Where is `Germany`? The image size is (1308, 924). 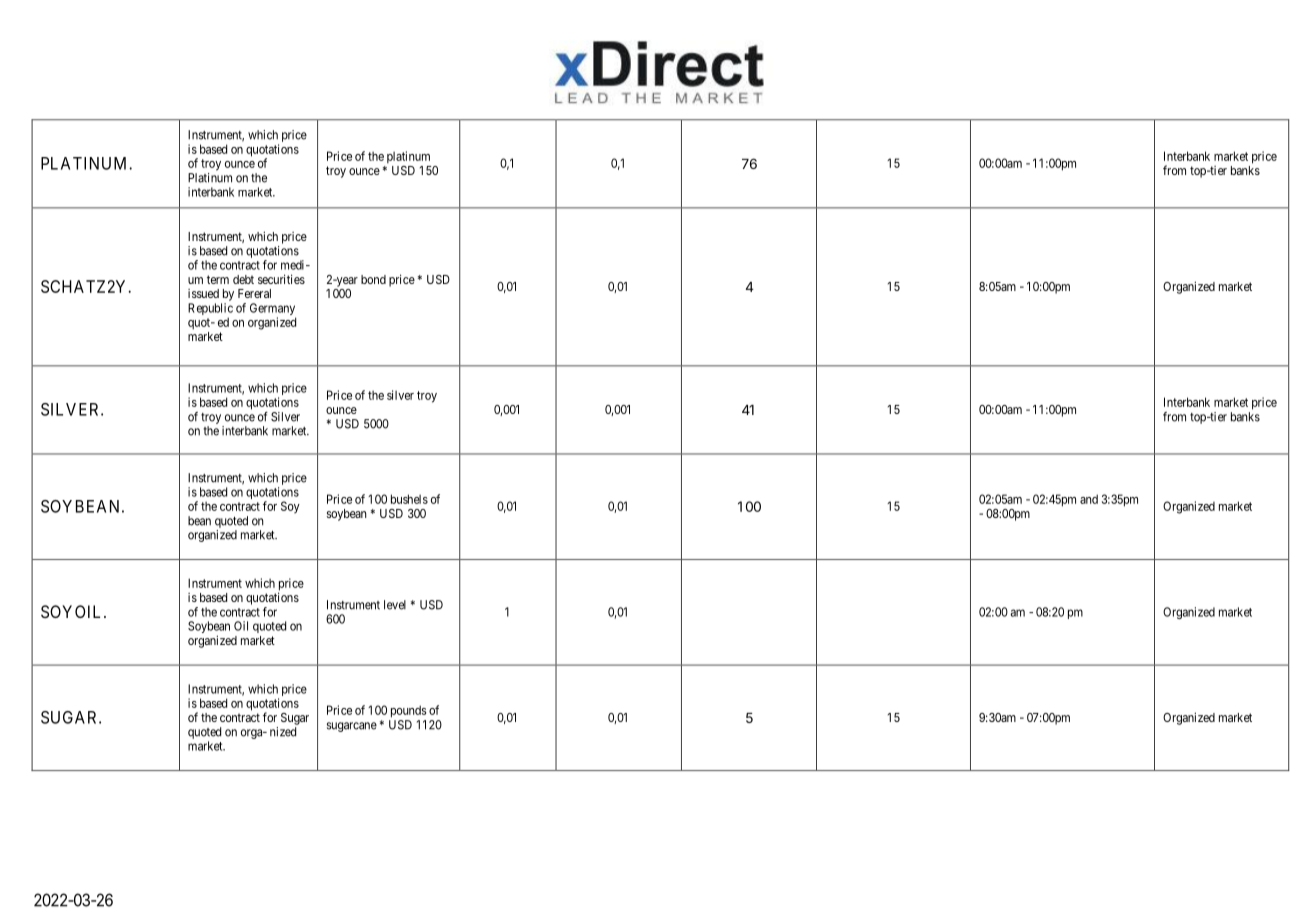 Germany is located at coordinates (273, 310).
